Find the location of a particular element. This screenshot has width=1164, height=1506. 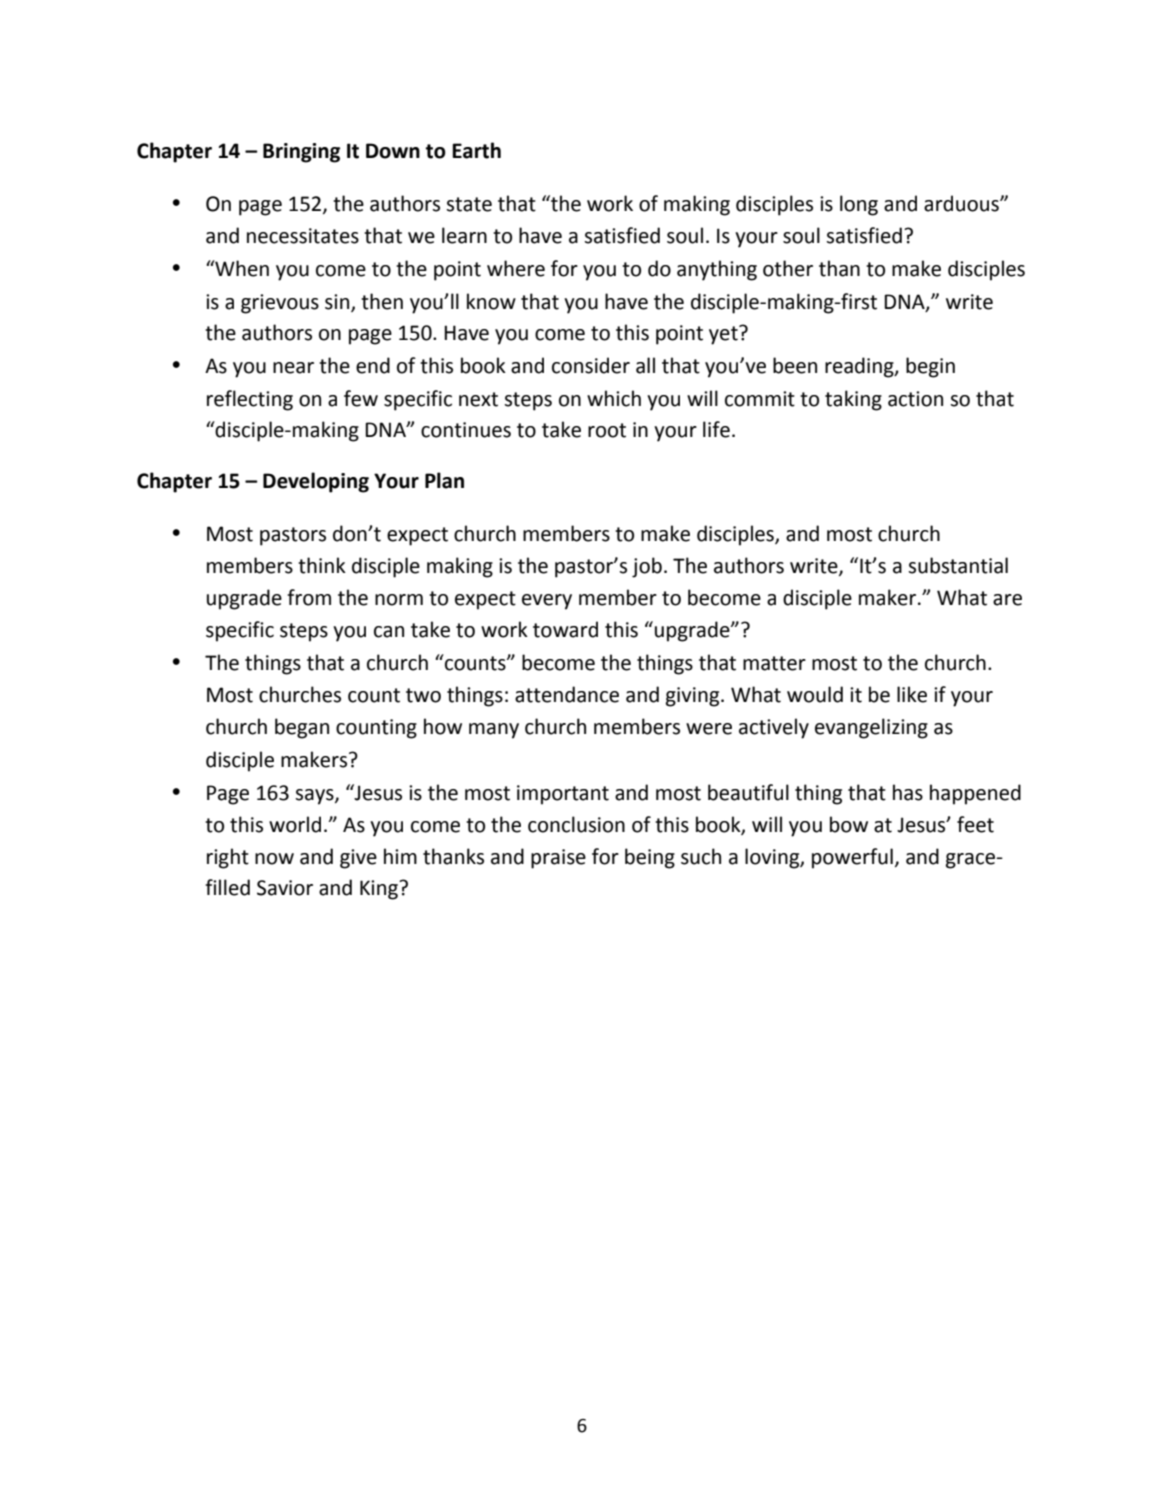

world is located at coordinates (295, 824).
